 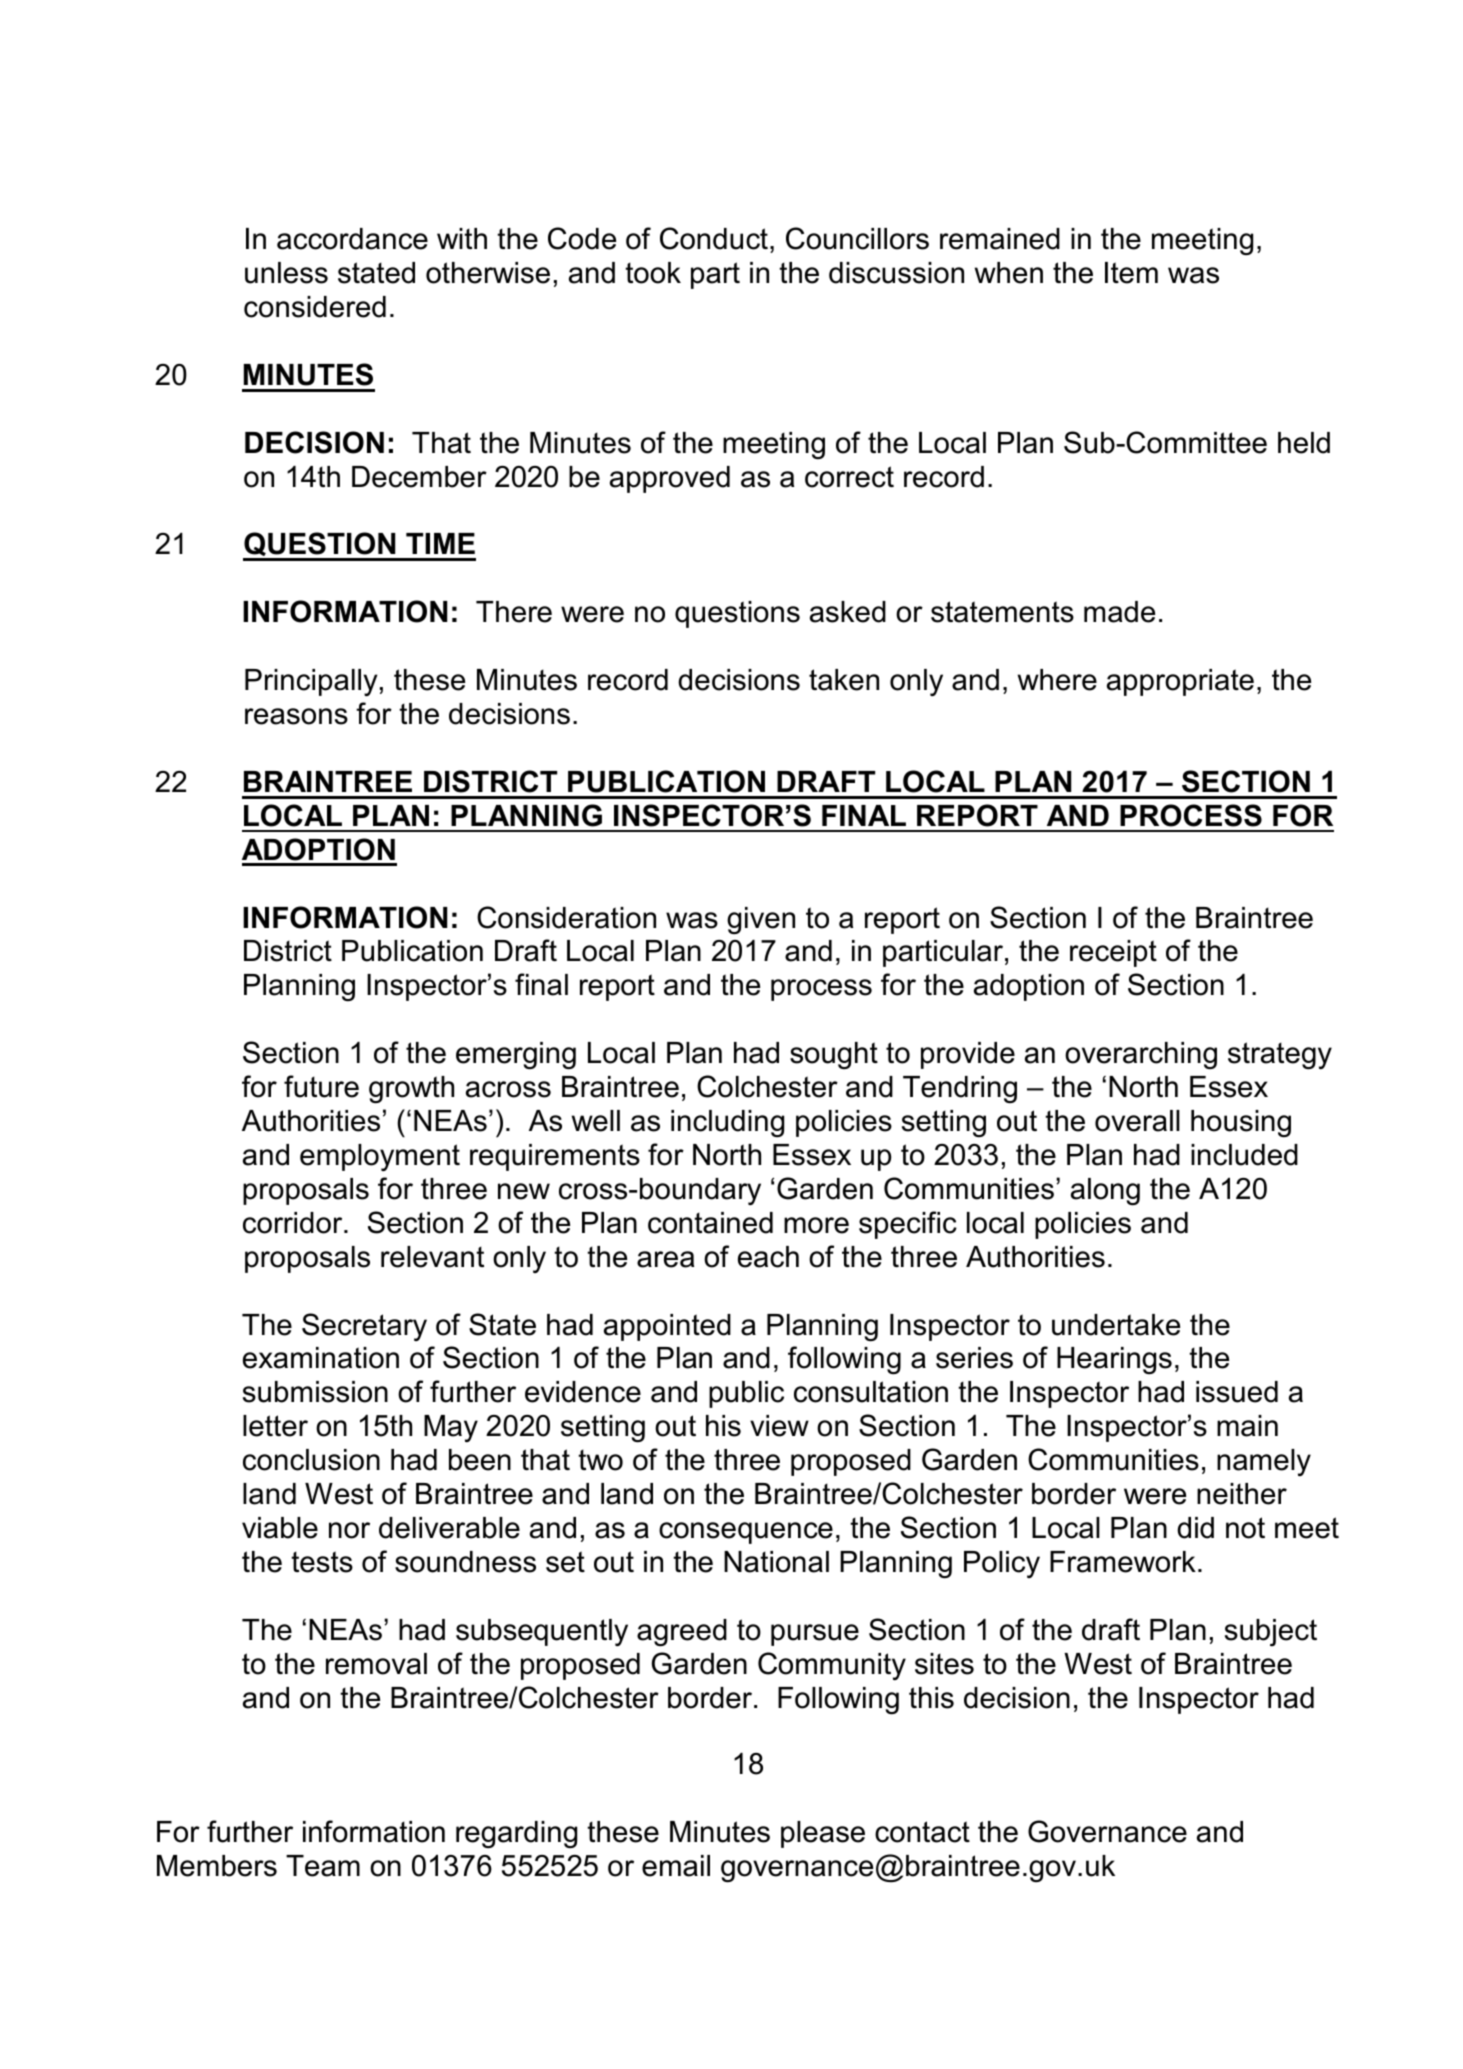 What do you see at coordinates (1237, 1392) in the image?
I see `issued` at bounding box center [1237, 1392].
